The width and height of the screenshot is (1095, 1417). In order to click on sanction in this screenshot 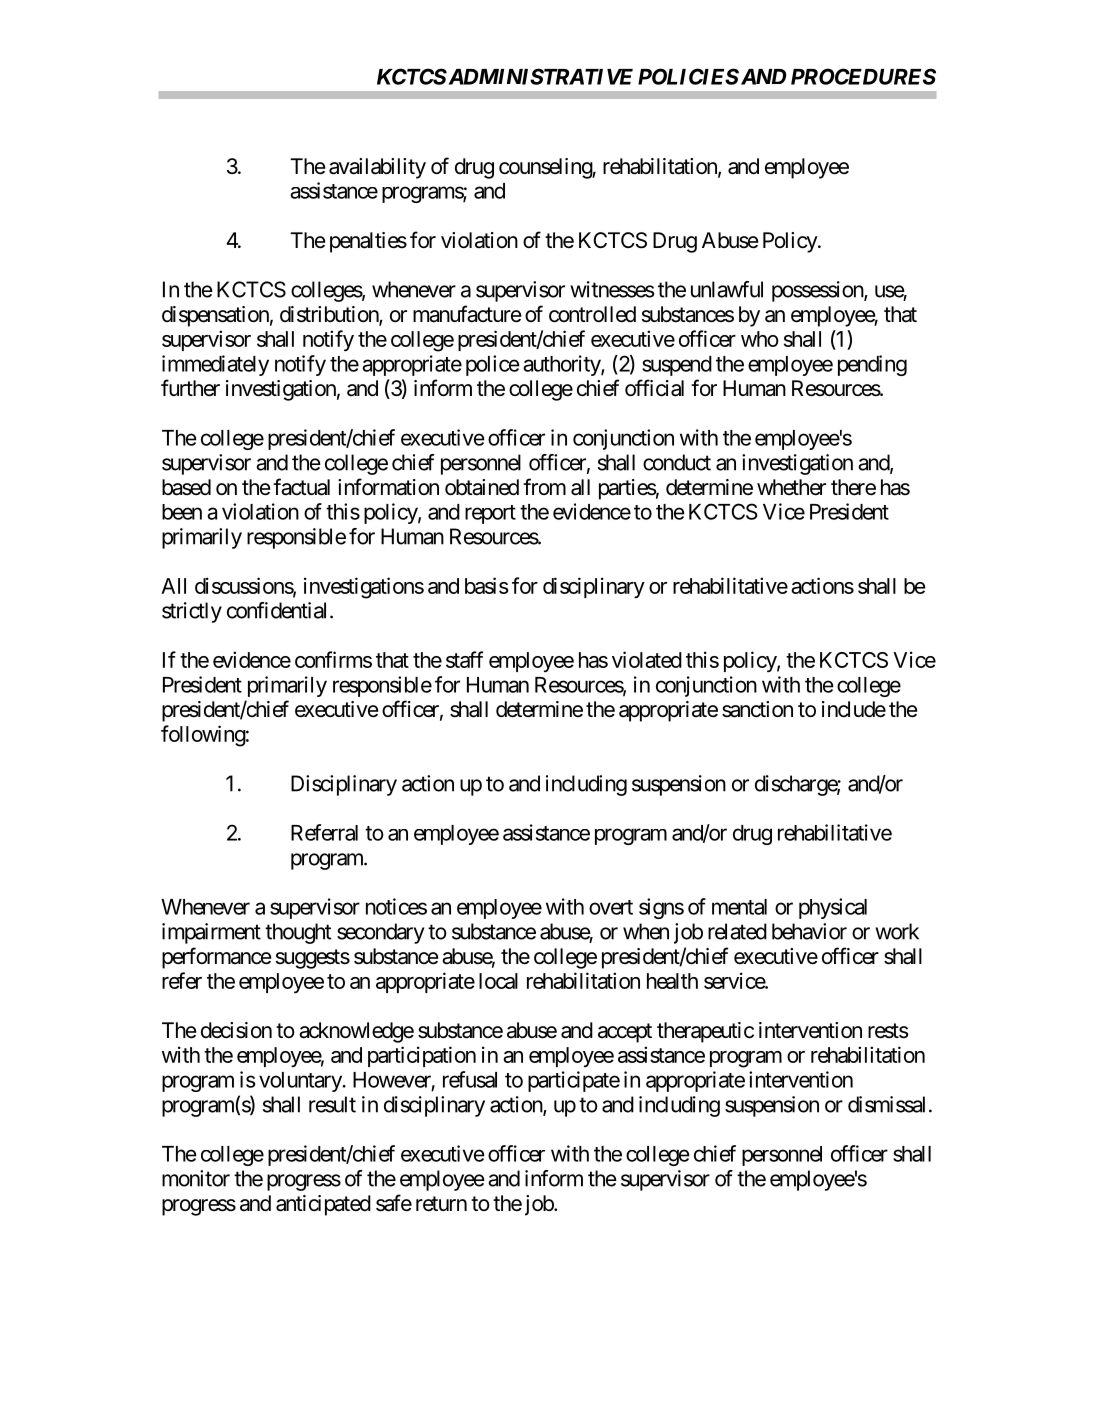, I will do `click(757, 709)`.
